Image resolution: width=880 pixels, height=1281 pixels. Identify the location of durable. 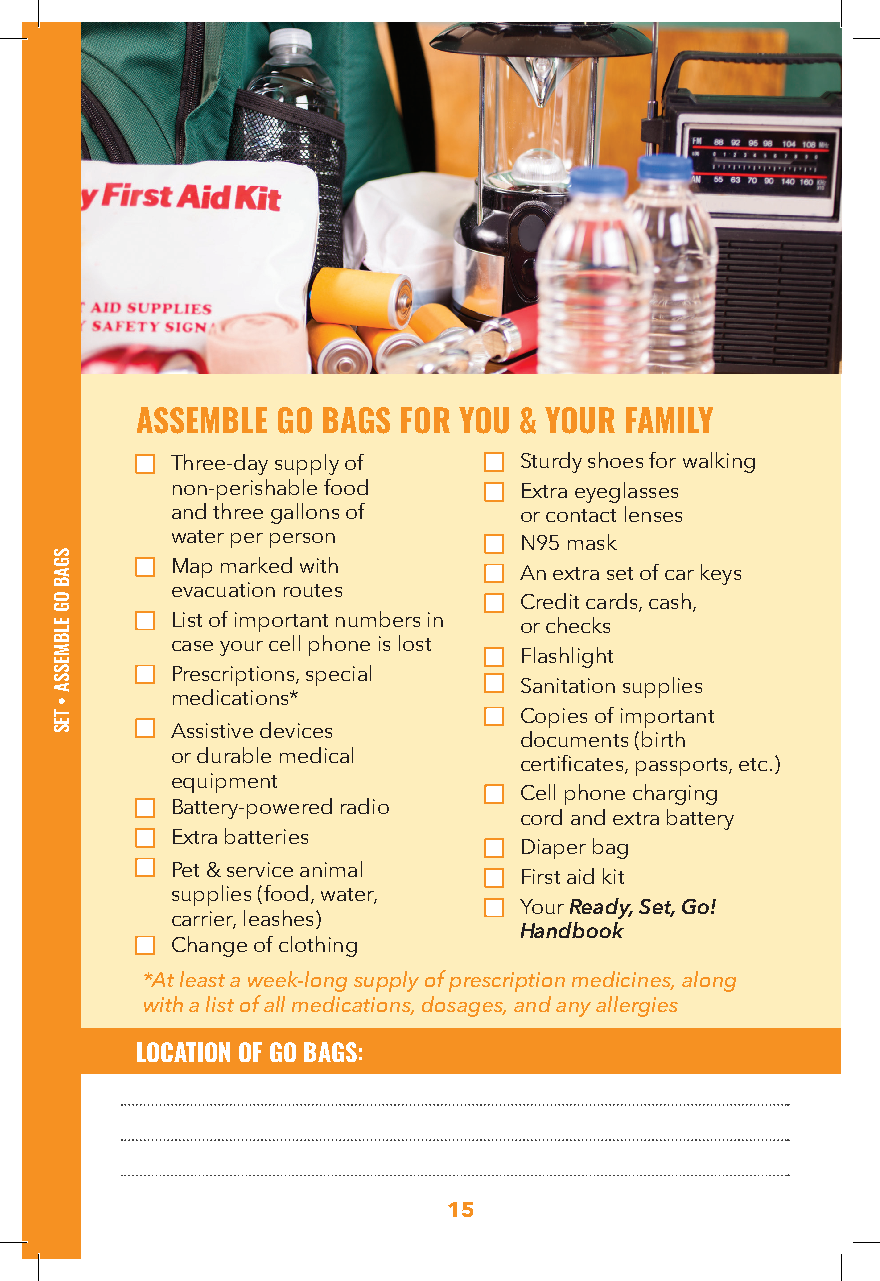
(234, 755).
